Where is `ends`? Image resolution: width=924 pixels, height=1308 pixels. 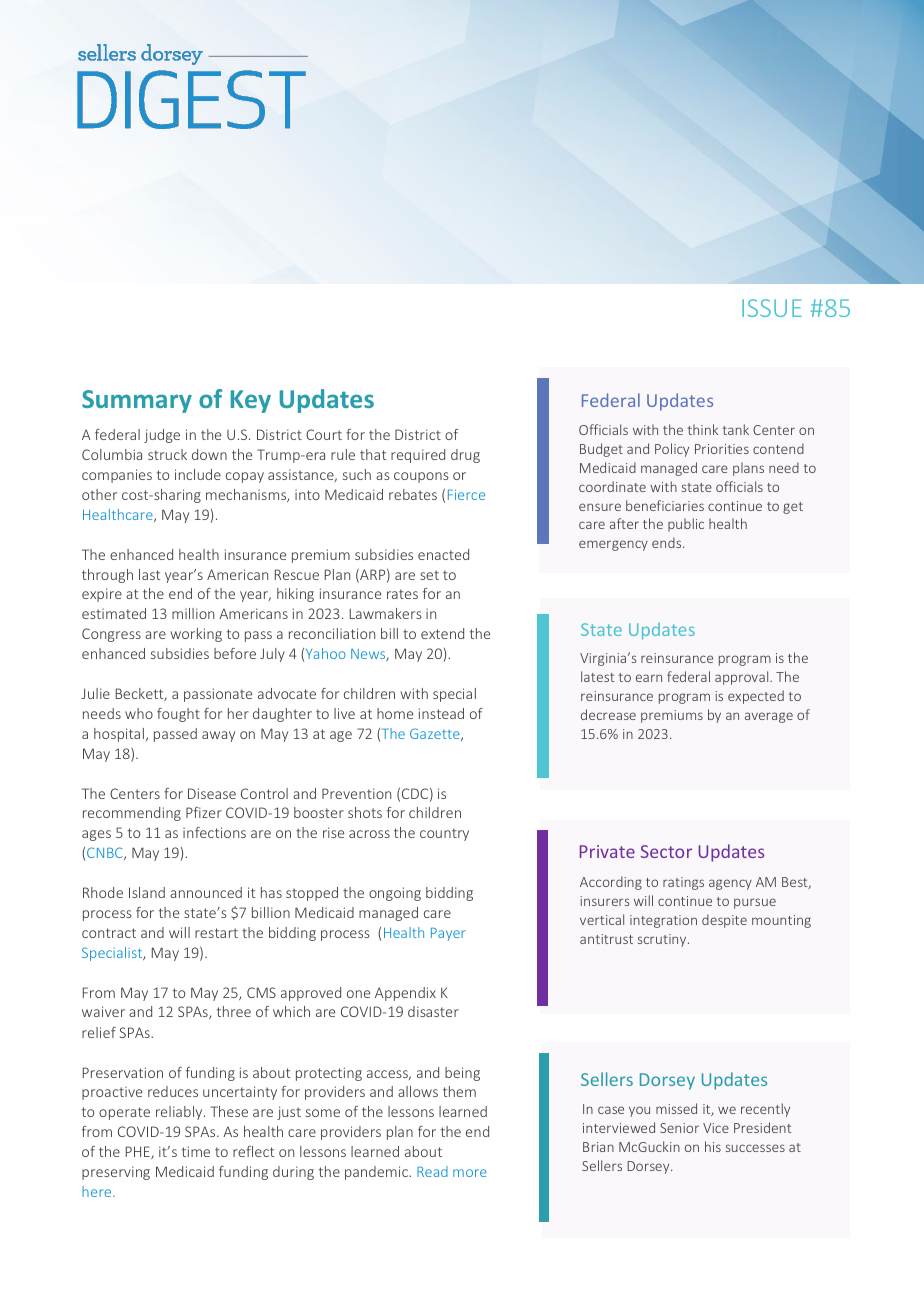
ends is located at coordinates (668, 542).
